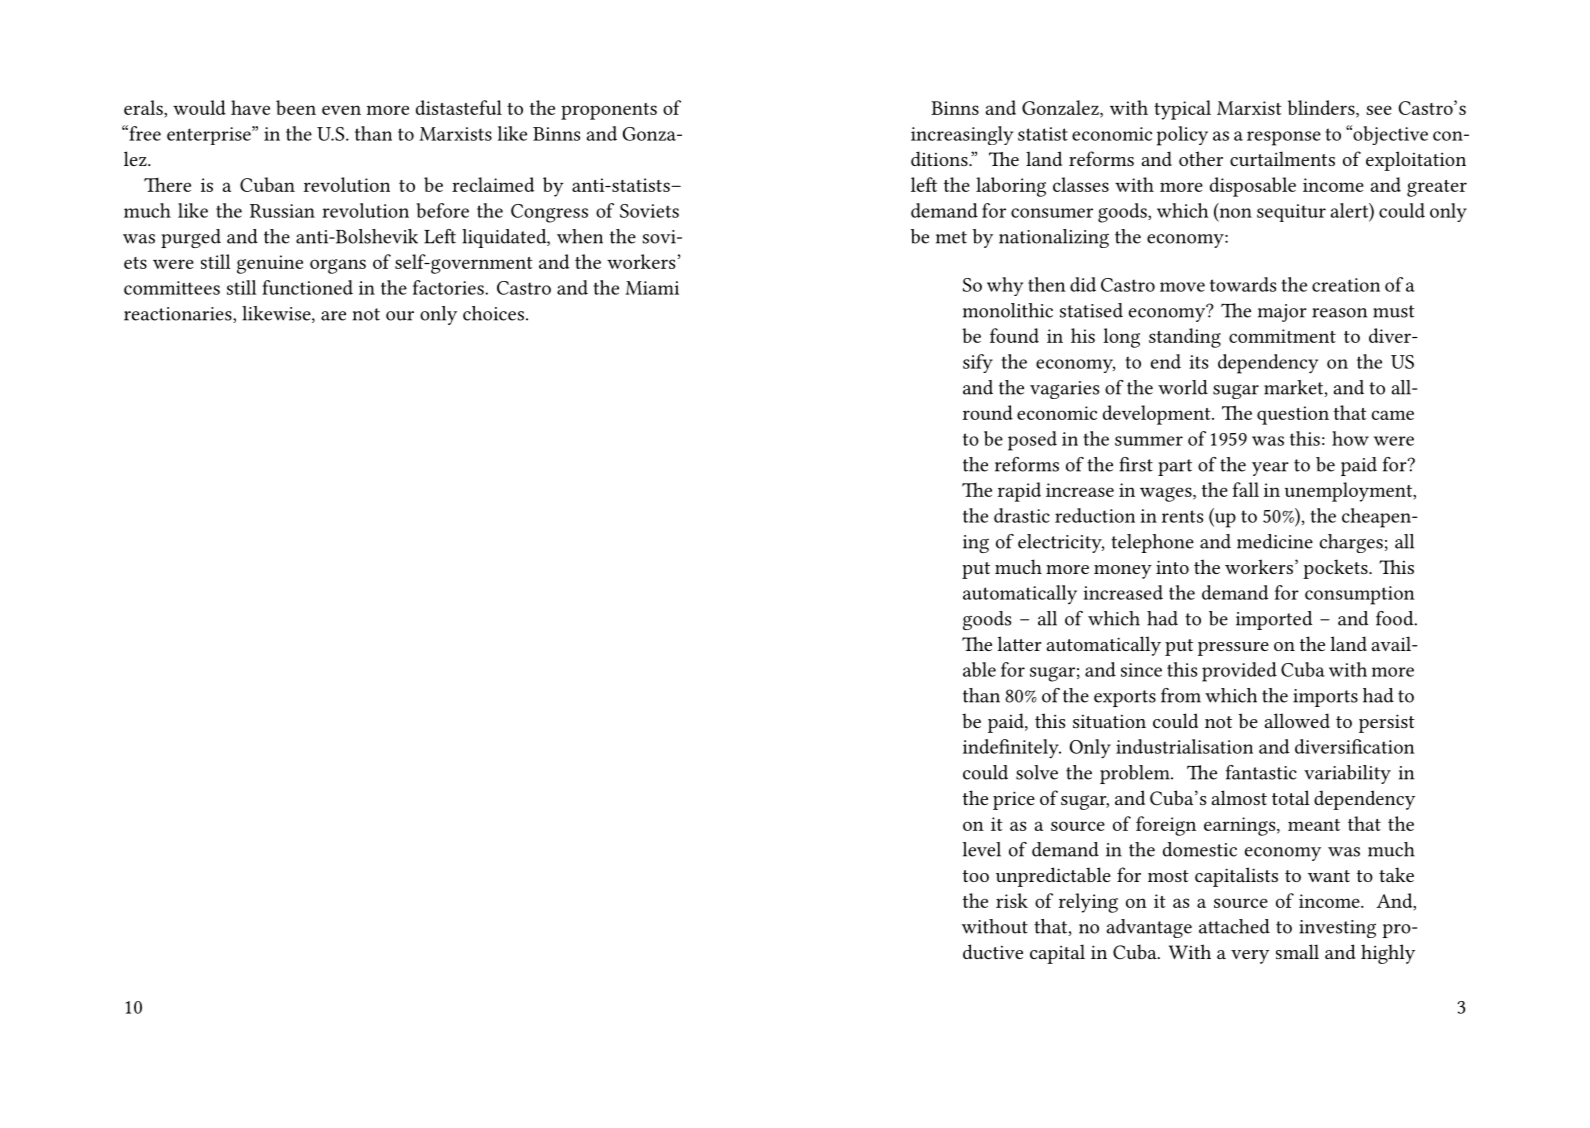  I want to click on too, so click(976, 876).
